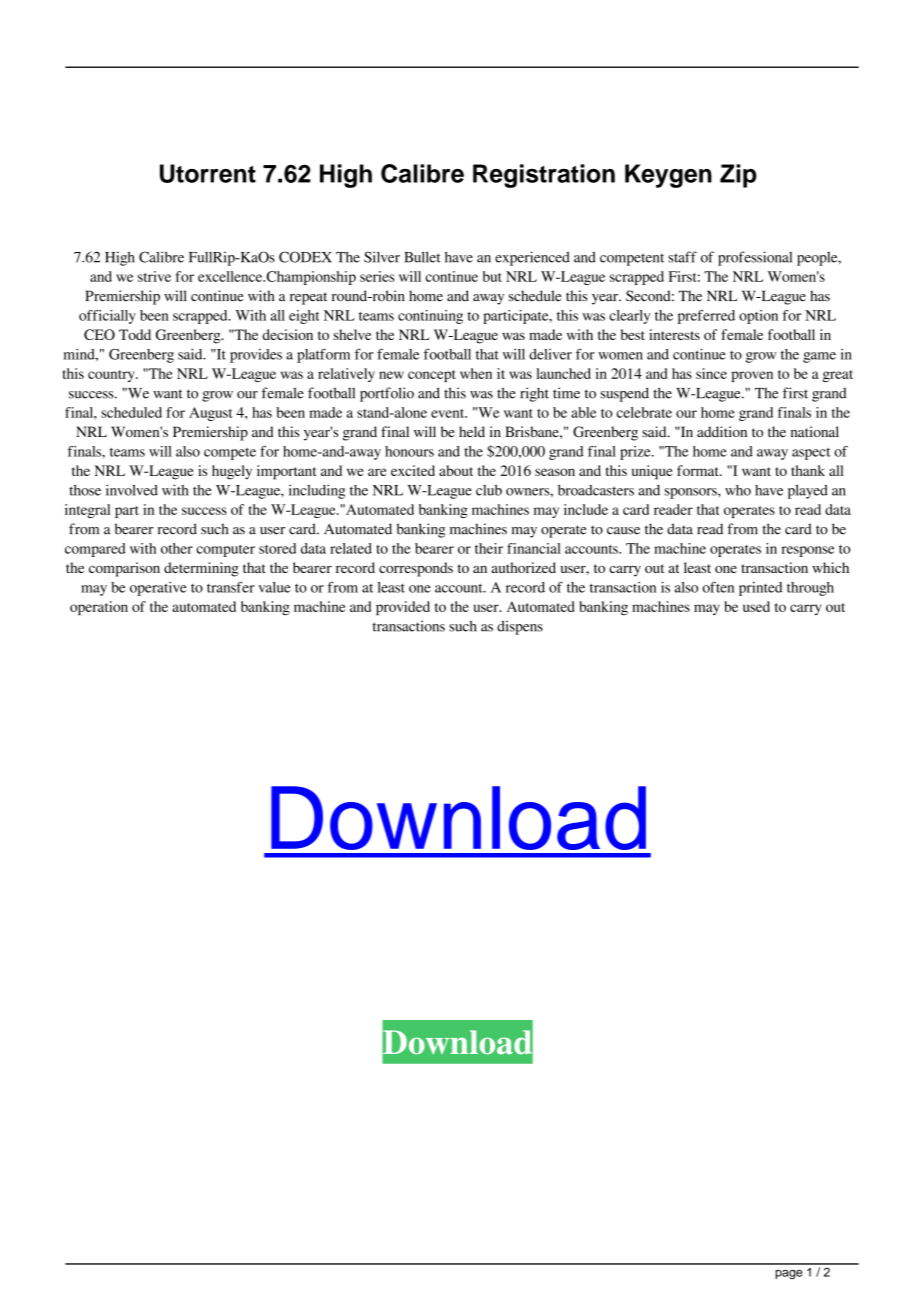  Describe the element at coordinates (230, 587) in the page. I see `transfer` at that location.
